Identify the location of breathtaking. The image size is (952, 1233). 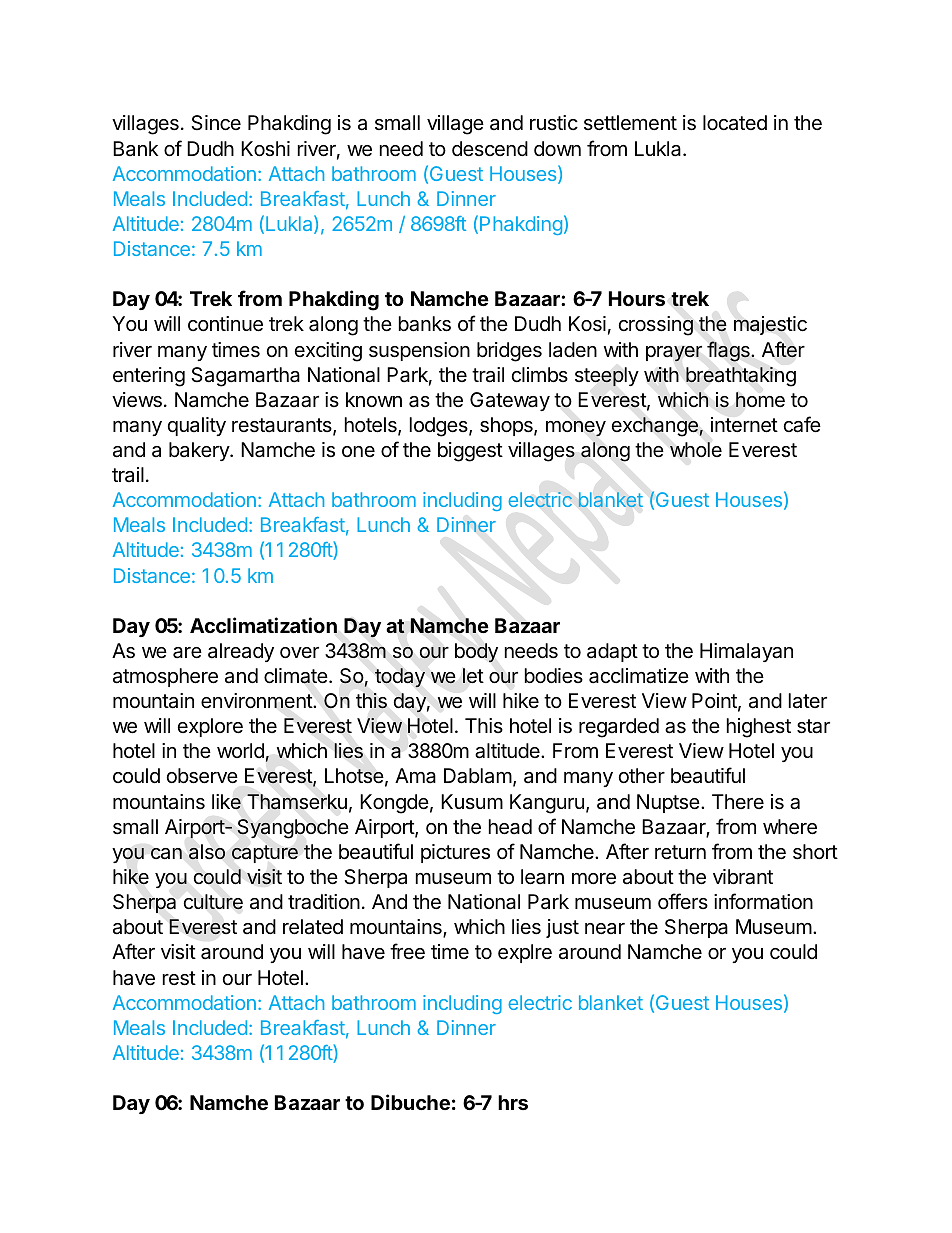
(741, 377).
